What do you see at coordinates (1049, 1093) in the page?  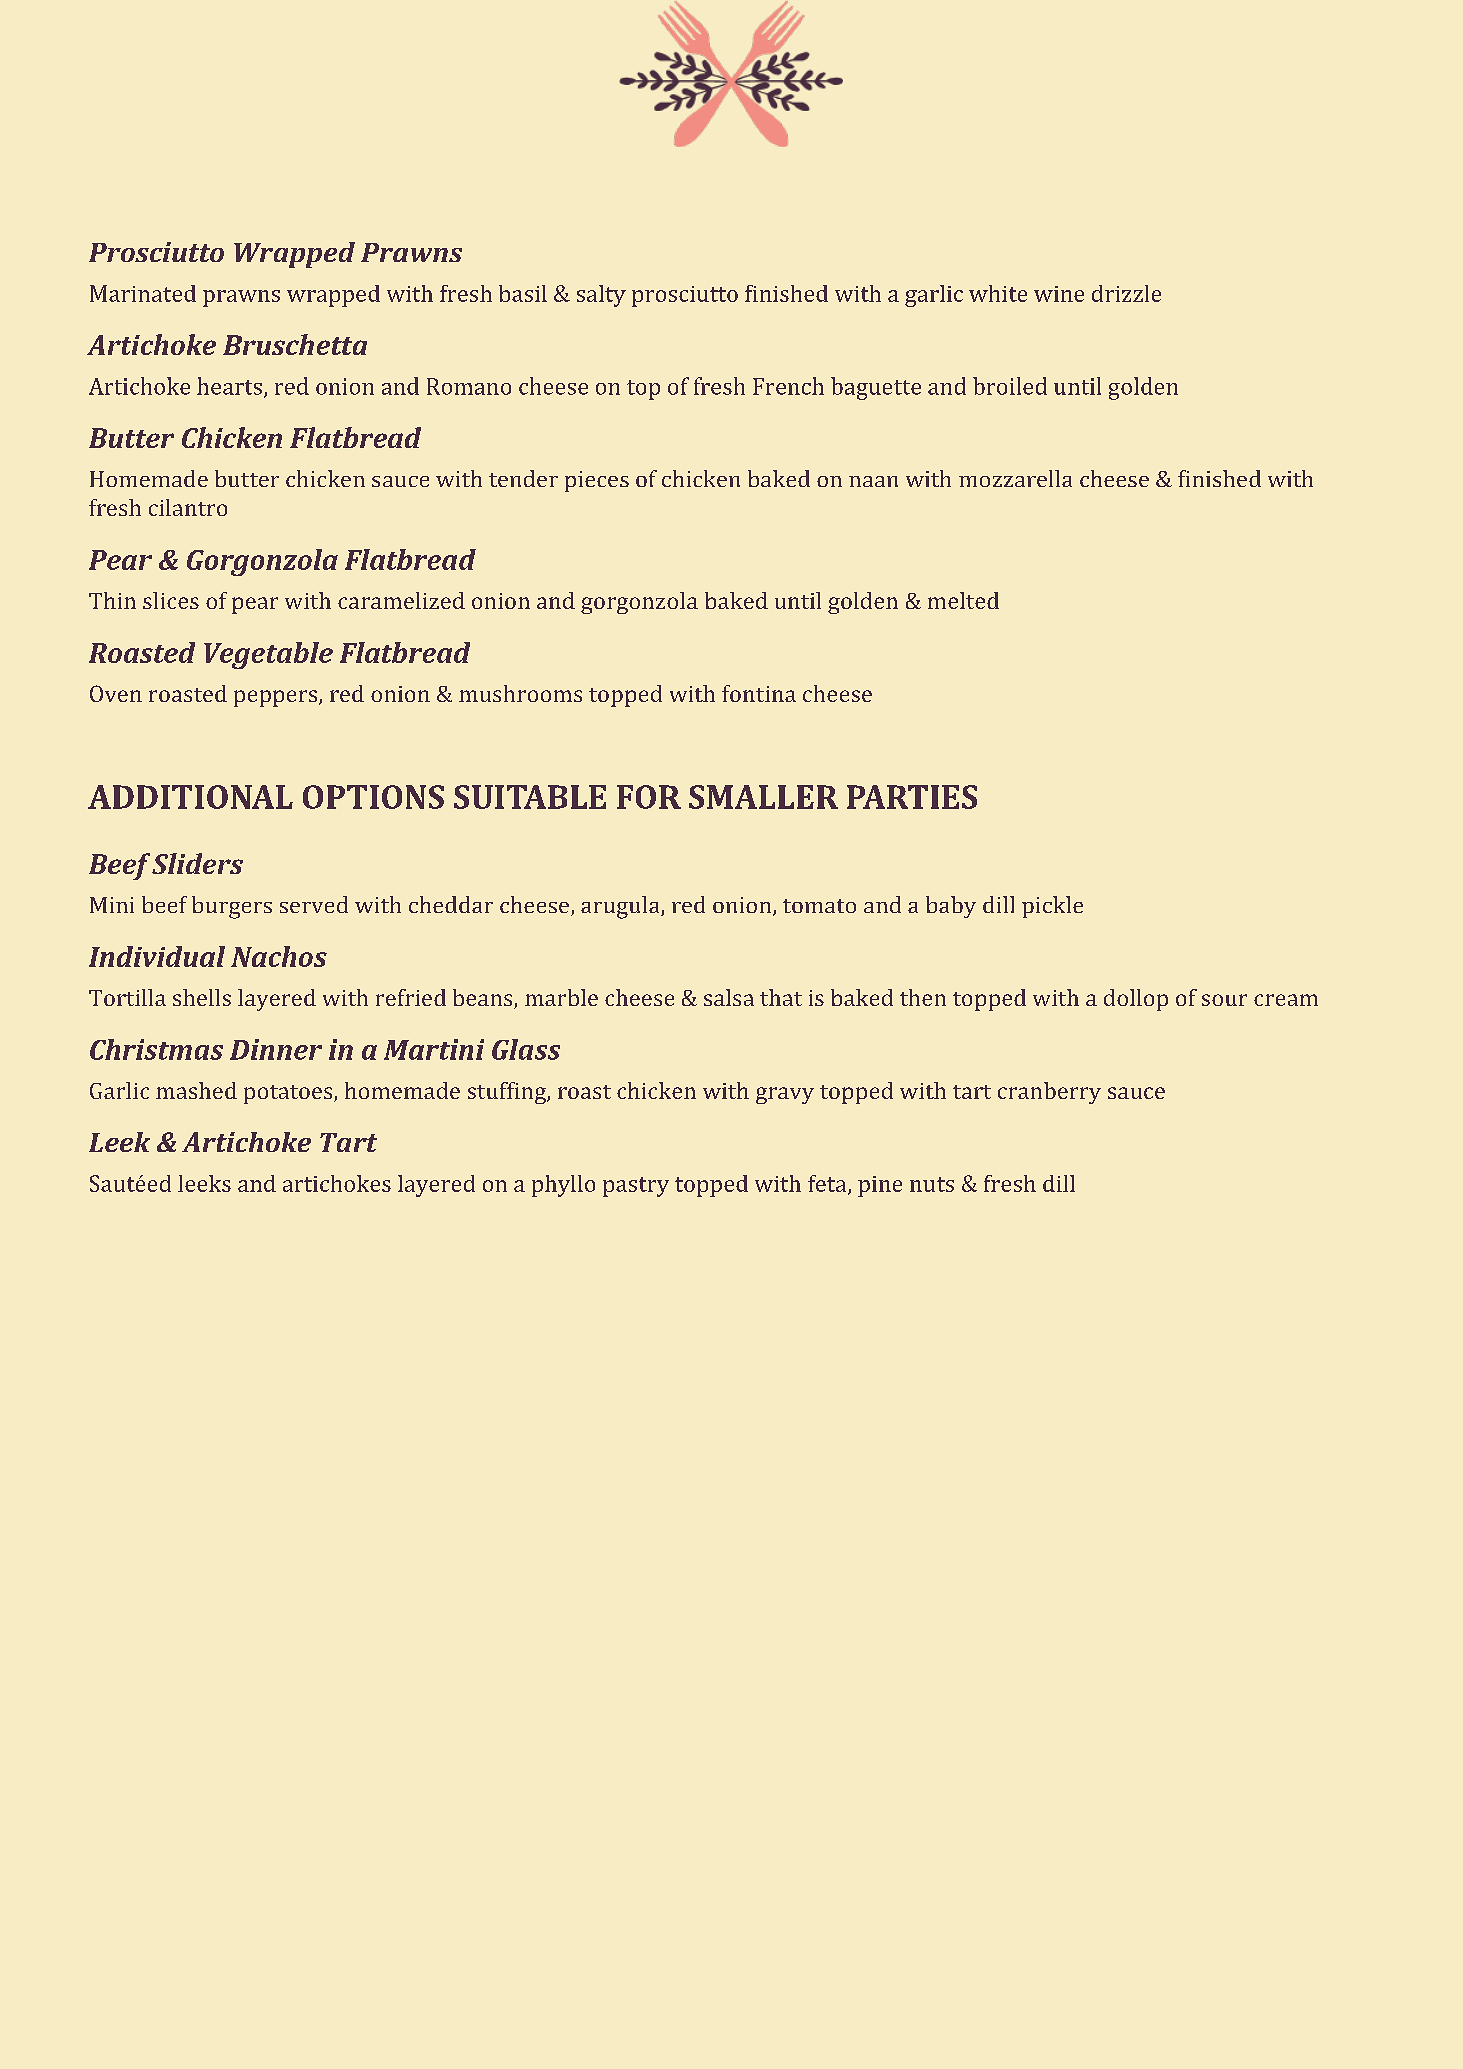 I see `cranberry` at bounding box center [1049, 1093].
